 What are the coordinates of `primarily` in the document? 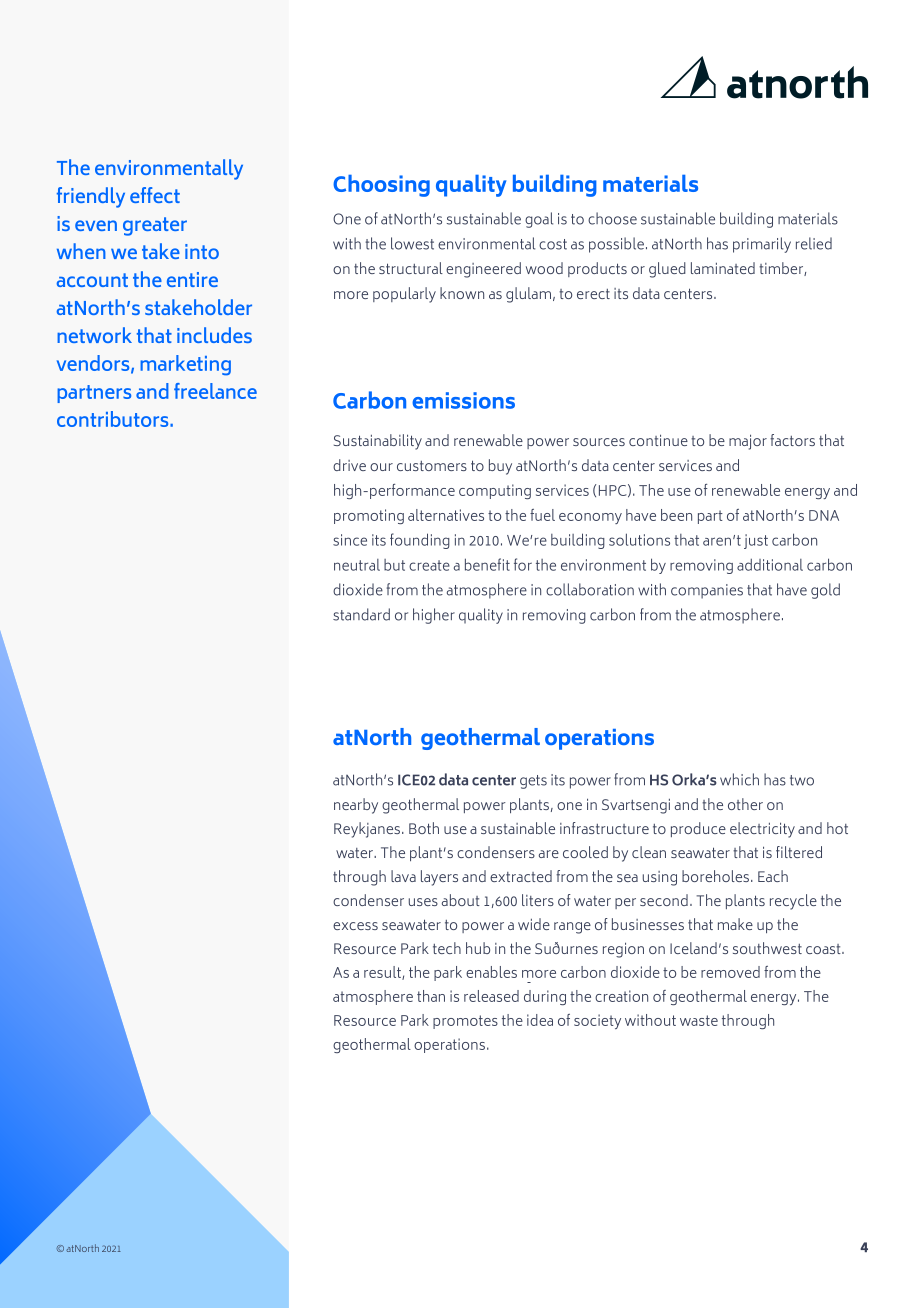 It's located at (762, 245).
